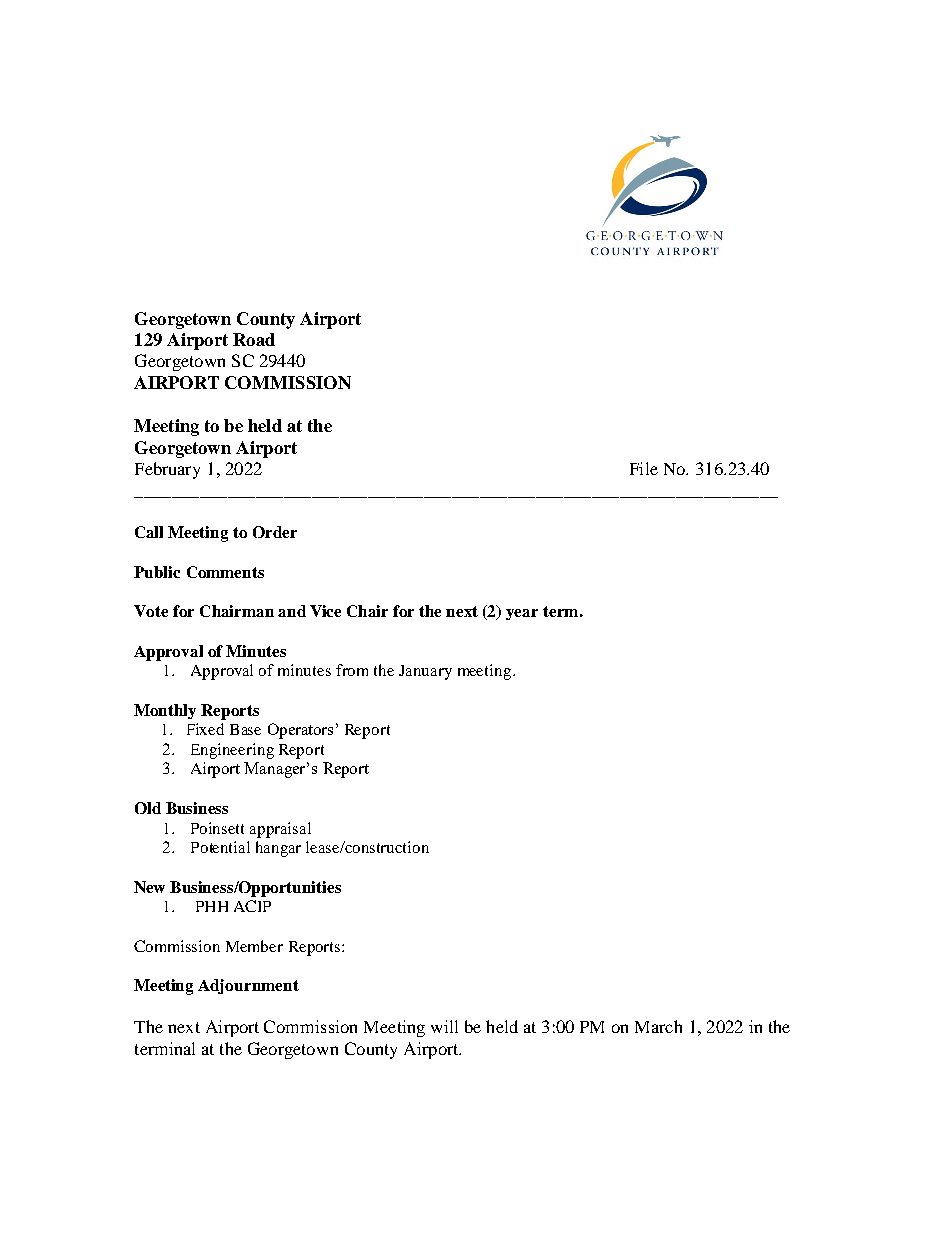  What do you see at coordinates (248, 986) in the screenshot?
I see `Adjournment` at bounding box center [248, 986].
